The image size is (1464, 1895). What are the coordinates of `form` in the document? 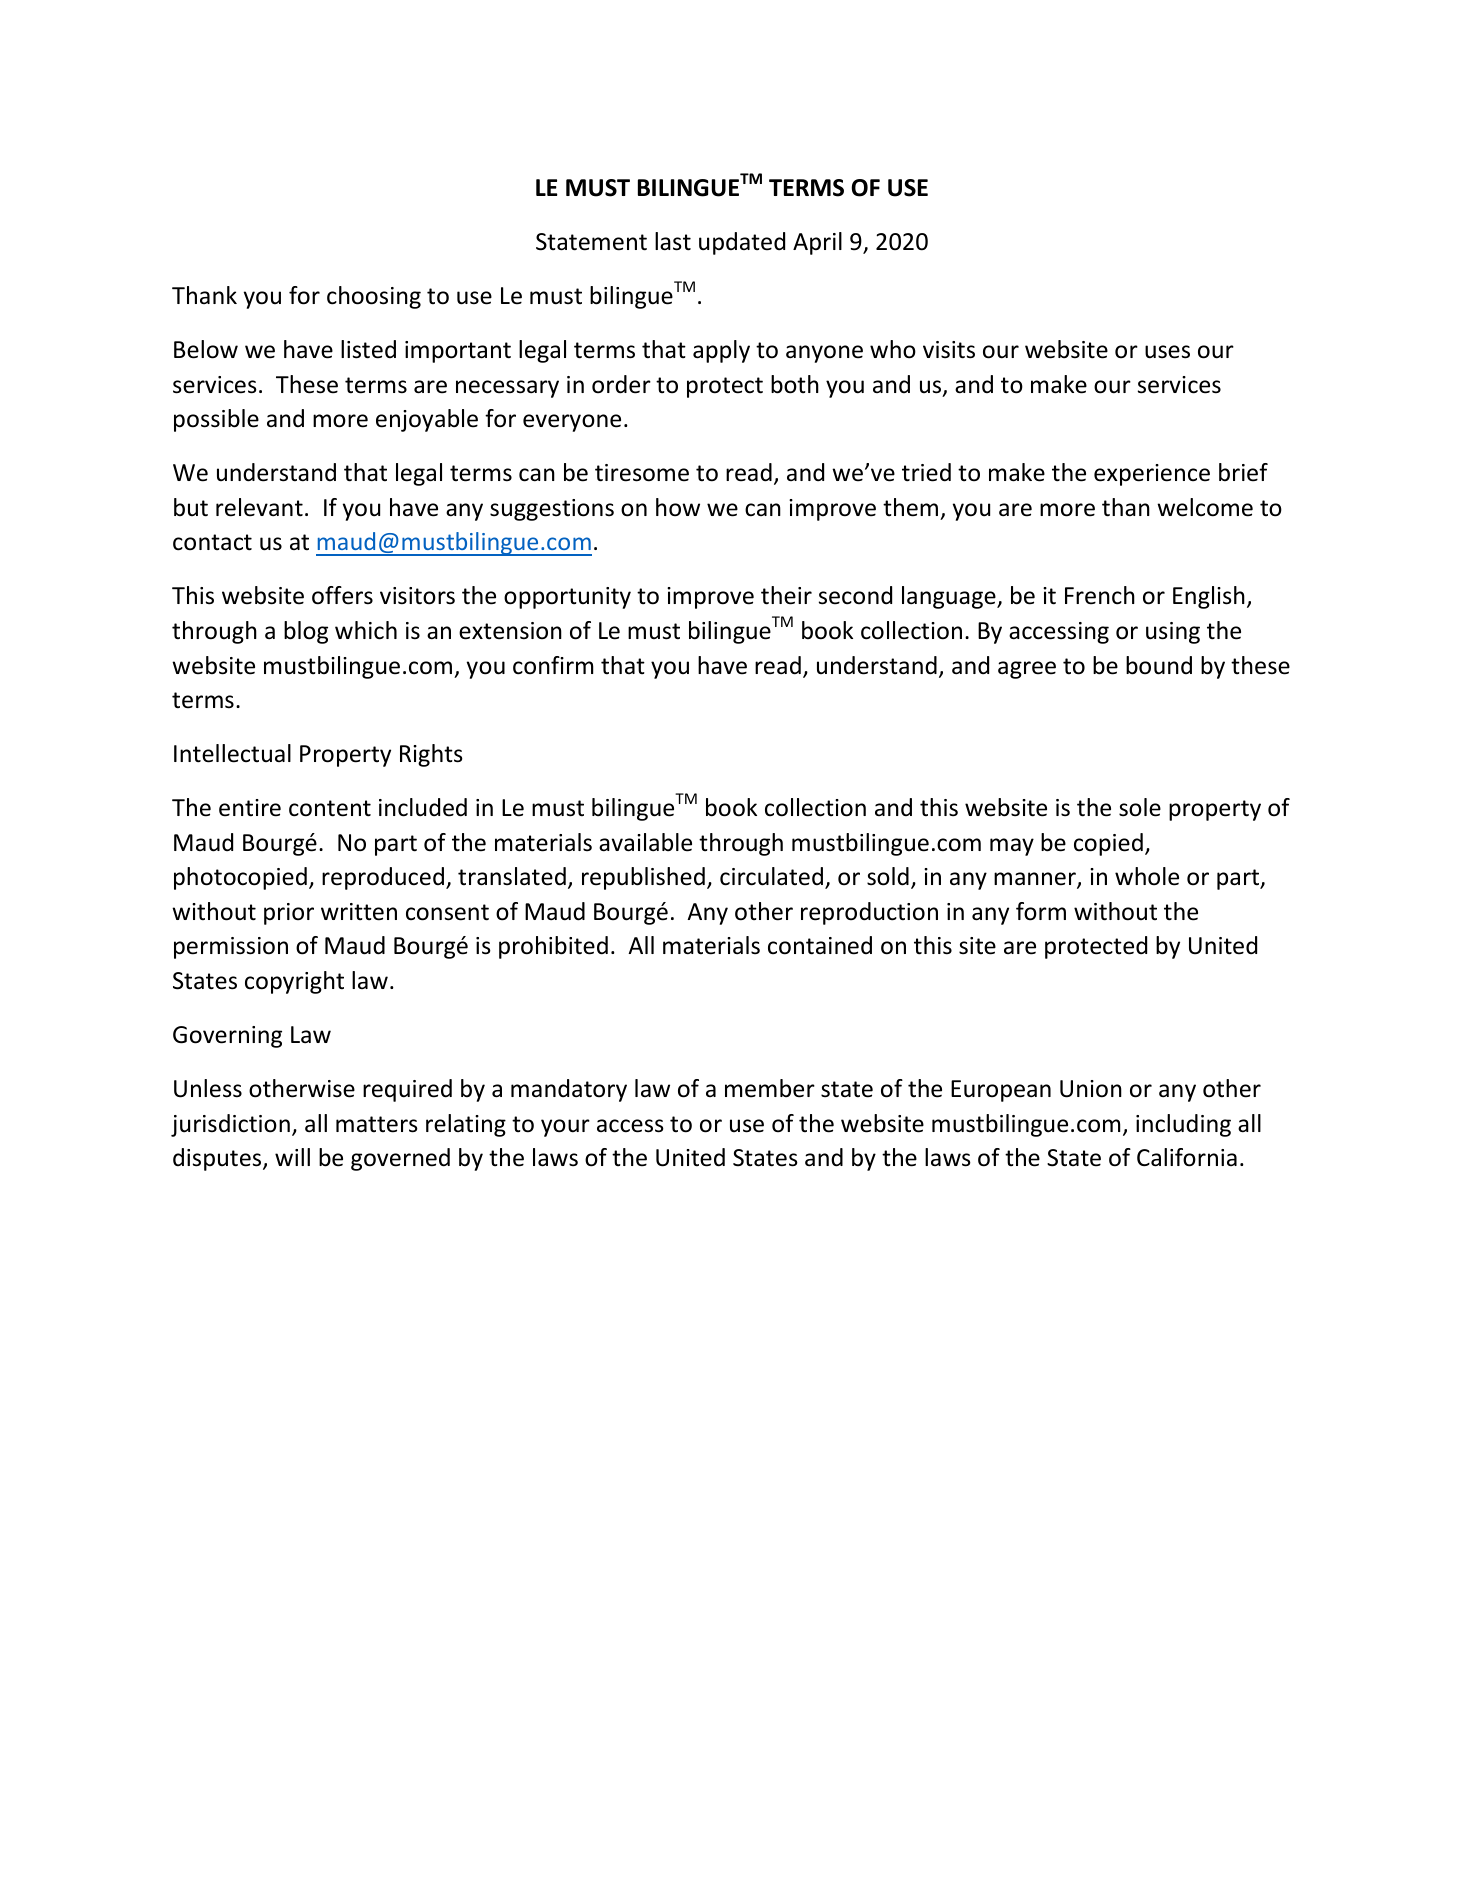 It's located at (1041, 911).
